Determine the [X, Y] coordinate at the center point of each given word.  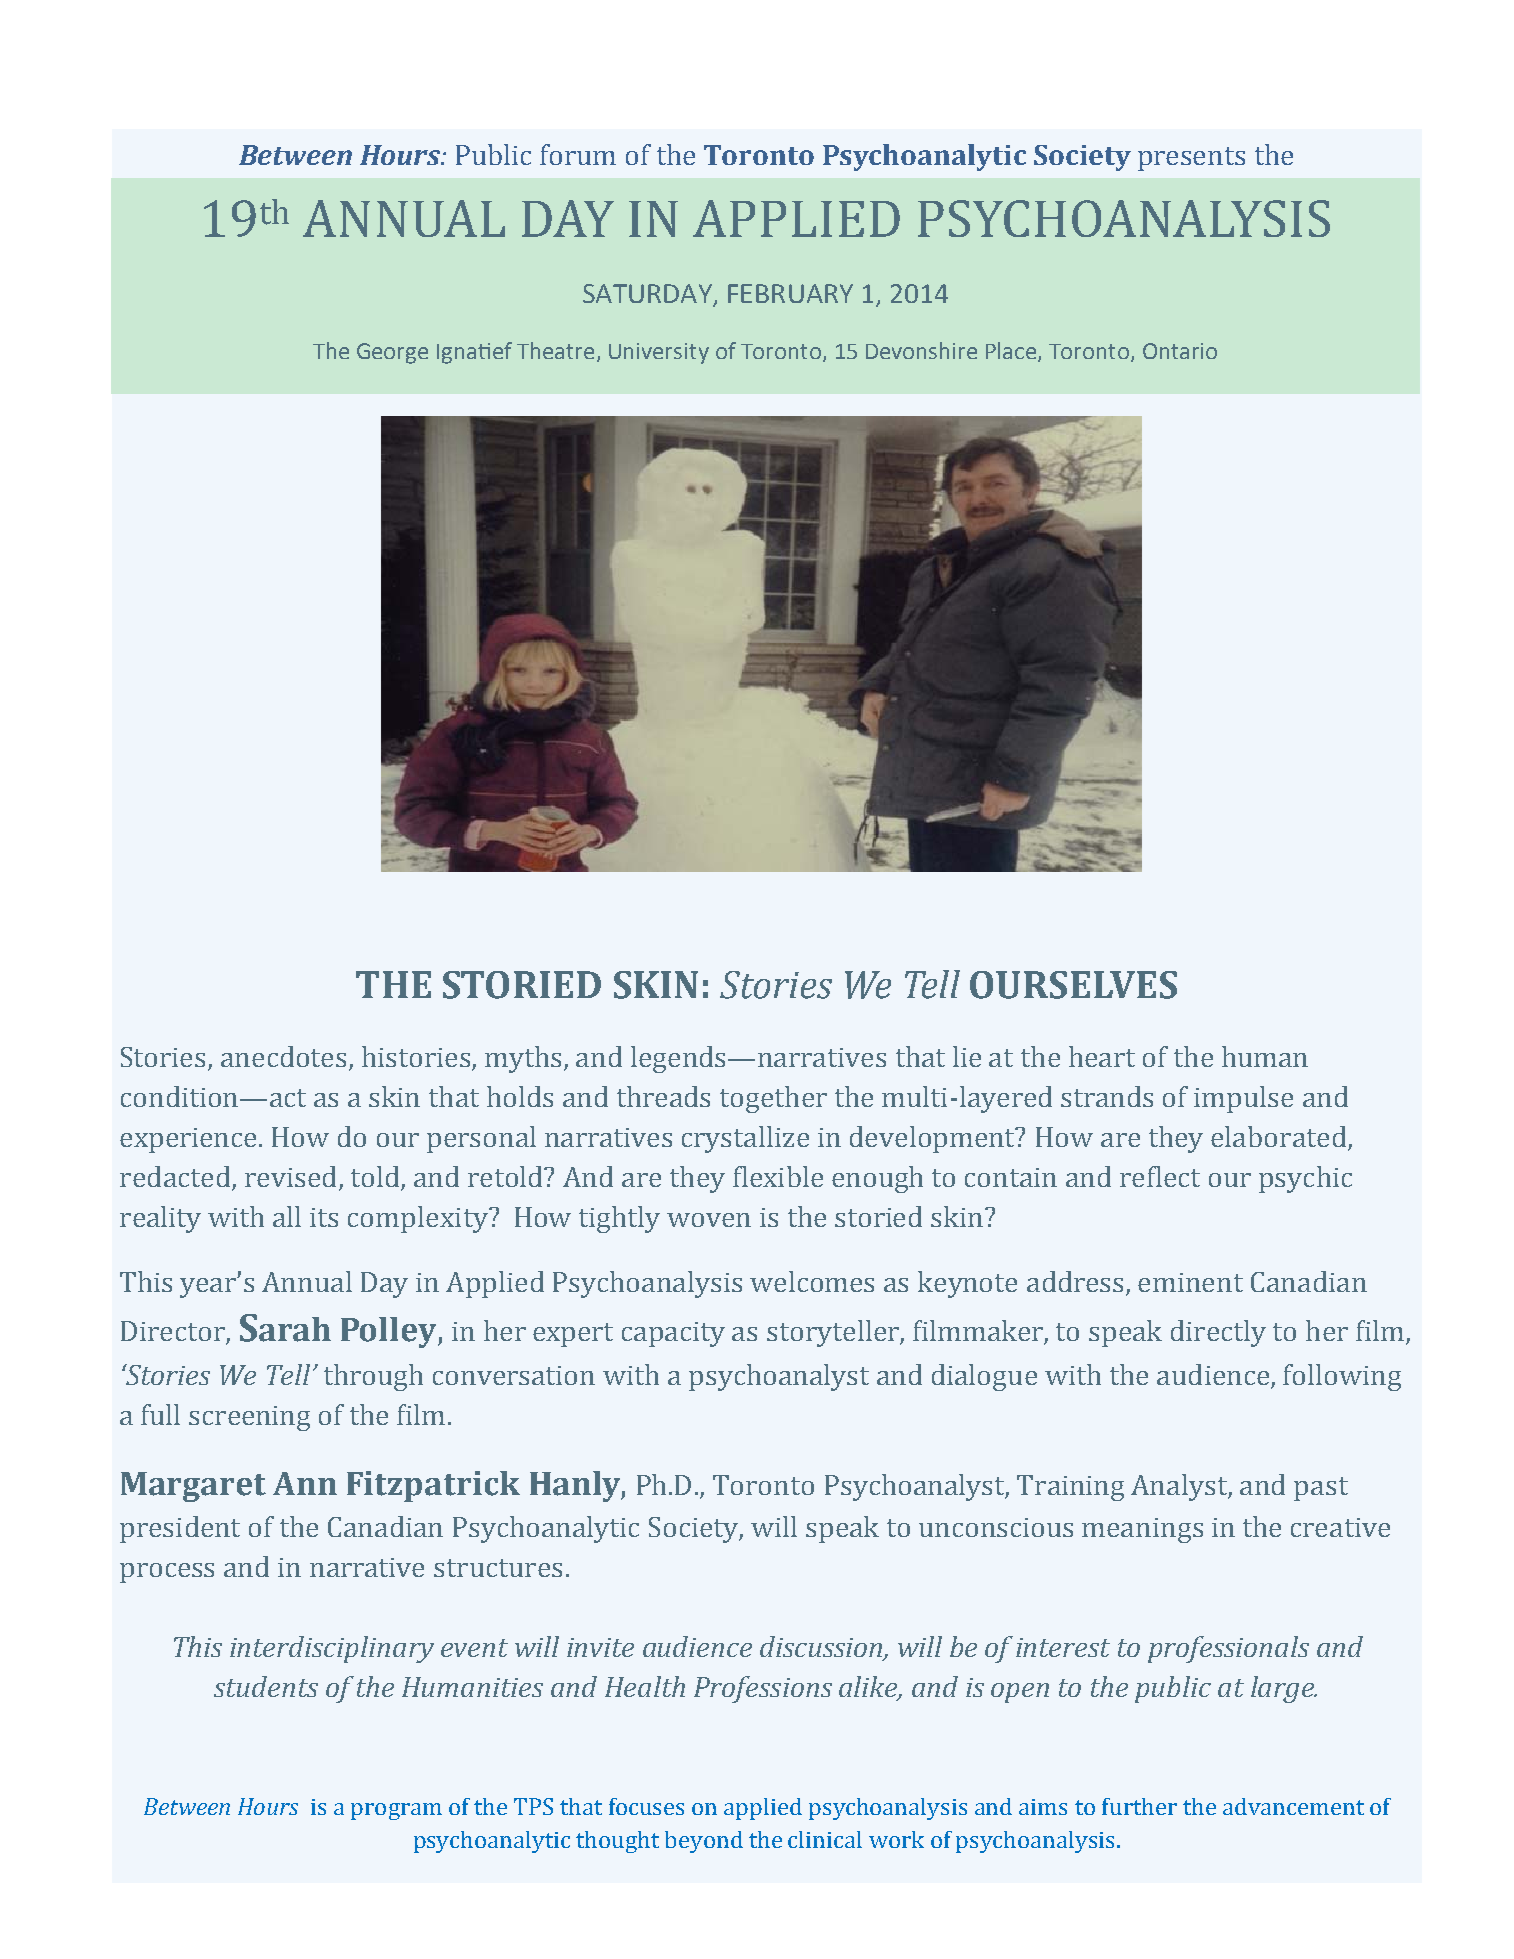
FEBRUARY [790, 293]
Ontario [1180, 351]
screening [249, 1418]
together [773, 1099]
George [392, 353]
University [659, 353]
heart [1102, 1056]
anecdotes [285, 1058]
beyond [704, 1842]
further [1139, 1806]
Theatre [555, 350]
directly [1218, 1333]
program [396, 1811]
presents [1191, 159]
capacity [673, 1334]
